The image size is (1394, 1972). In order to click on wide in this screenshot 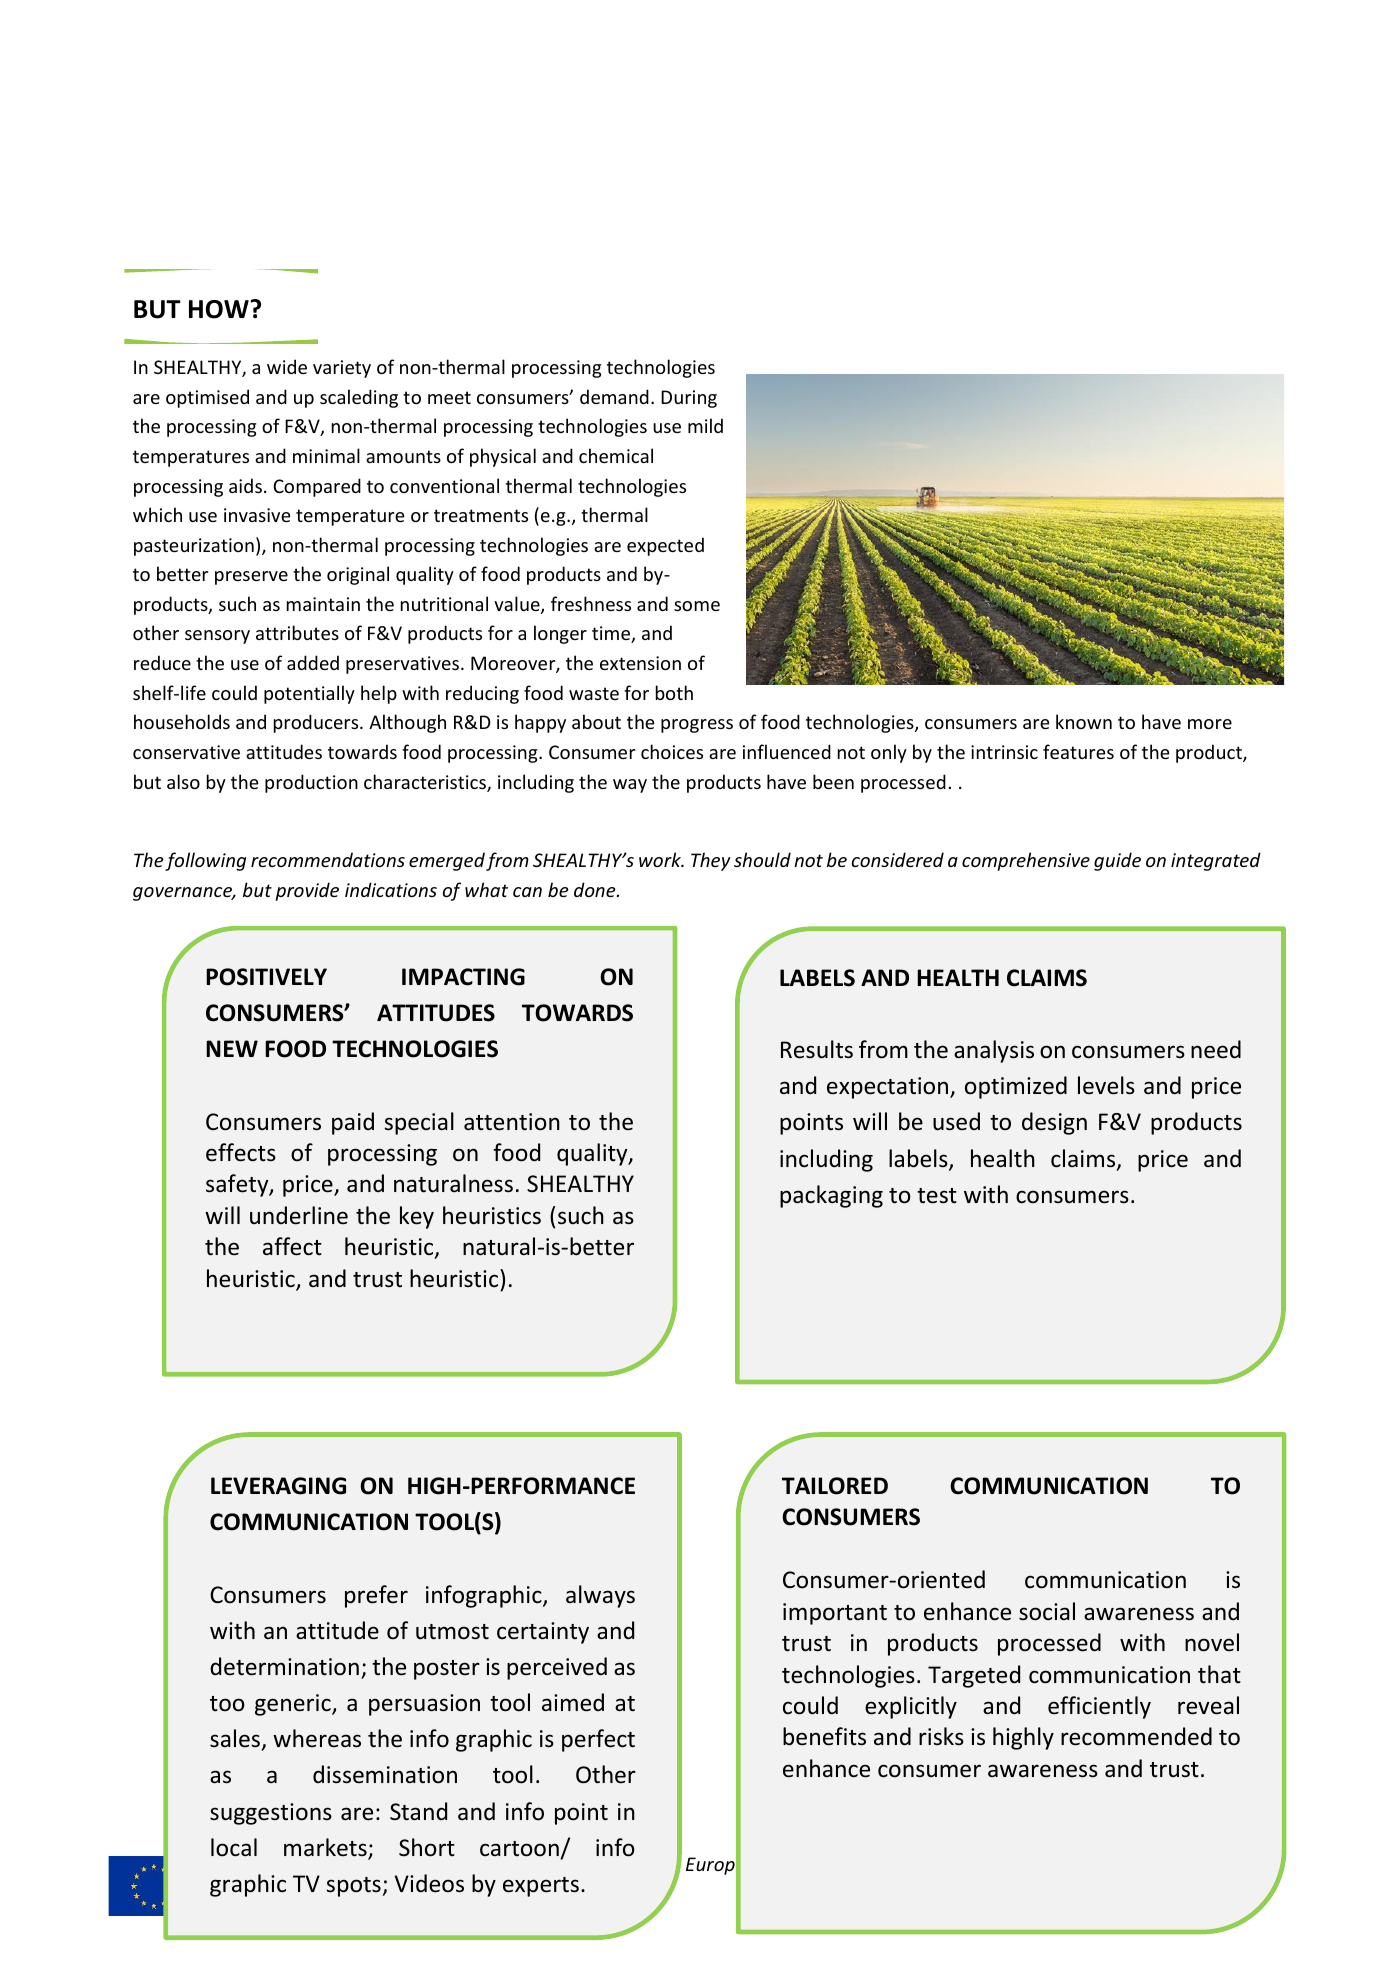, I will do `click(287, 366)`.
